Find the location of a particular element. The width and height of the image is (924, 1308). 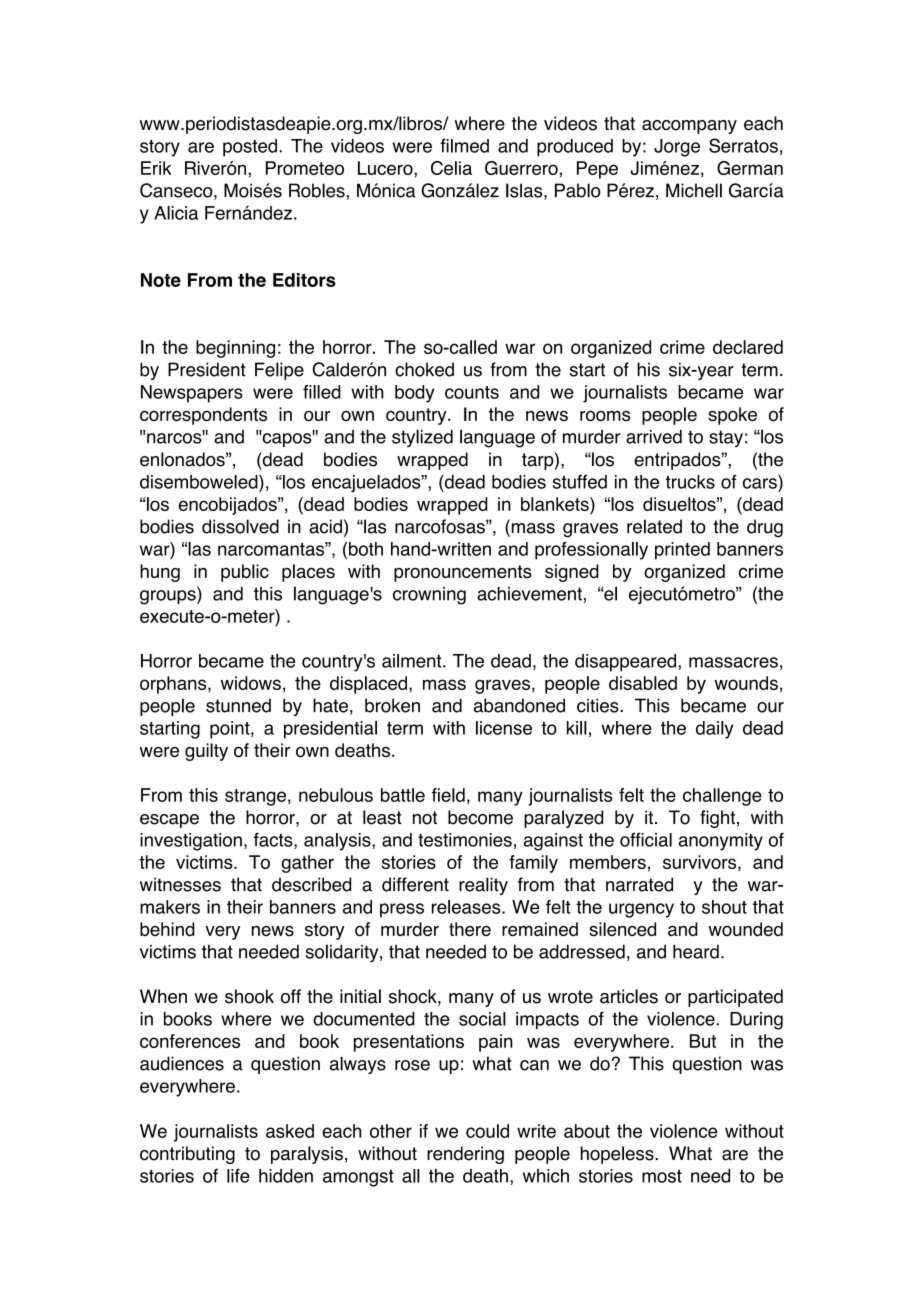

Celia is located at coordinates (451, 168).
